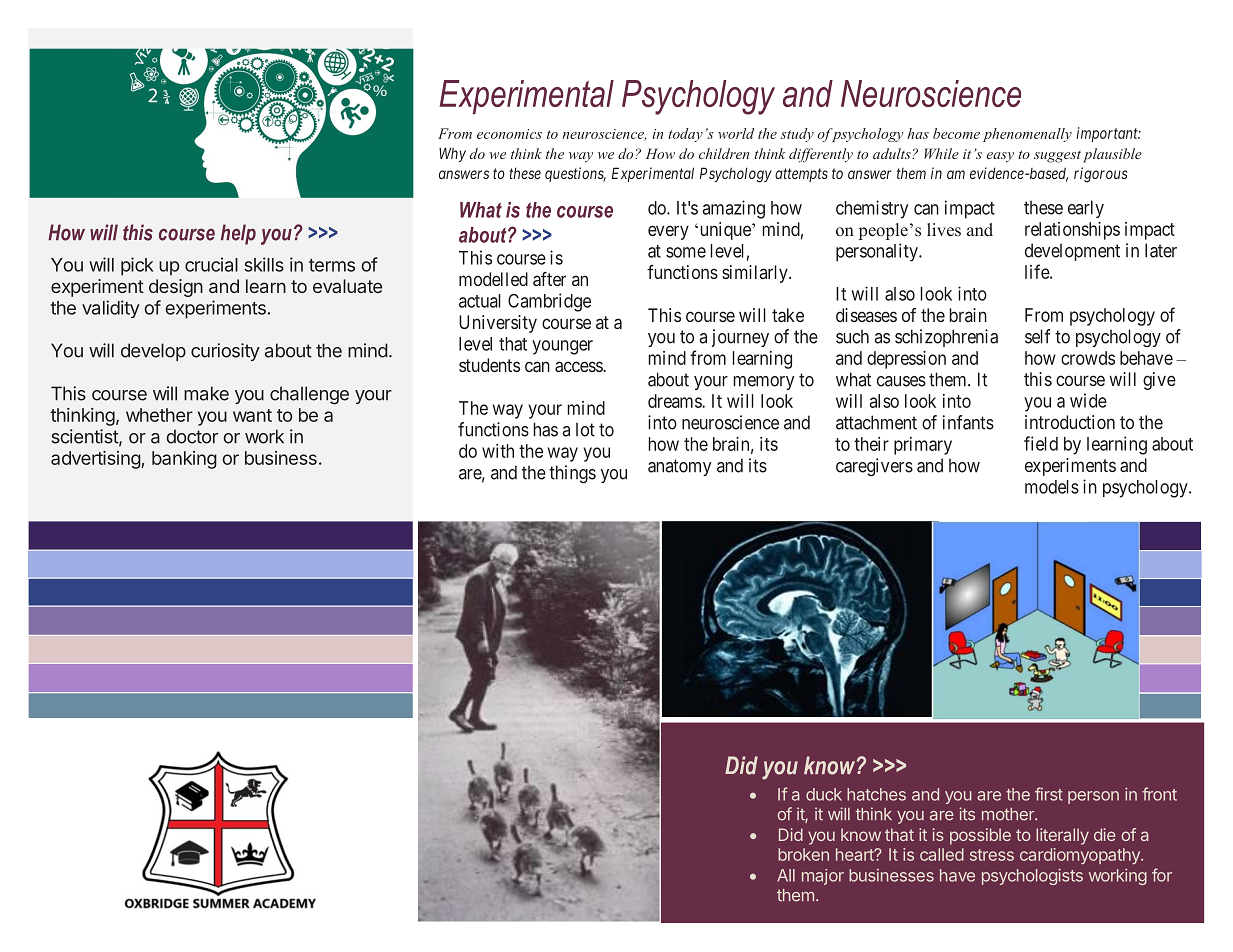 The width and height of the image is (1233, 952). What do you see at coordinates (562, 347) in the image?
I see `younger` at bounding box center [562, 347].
